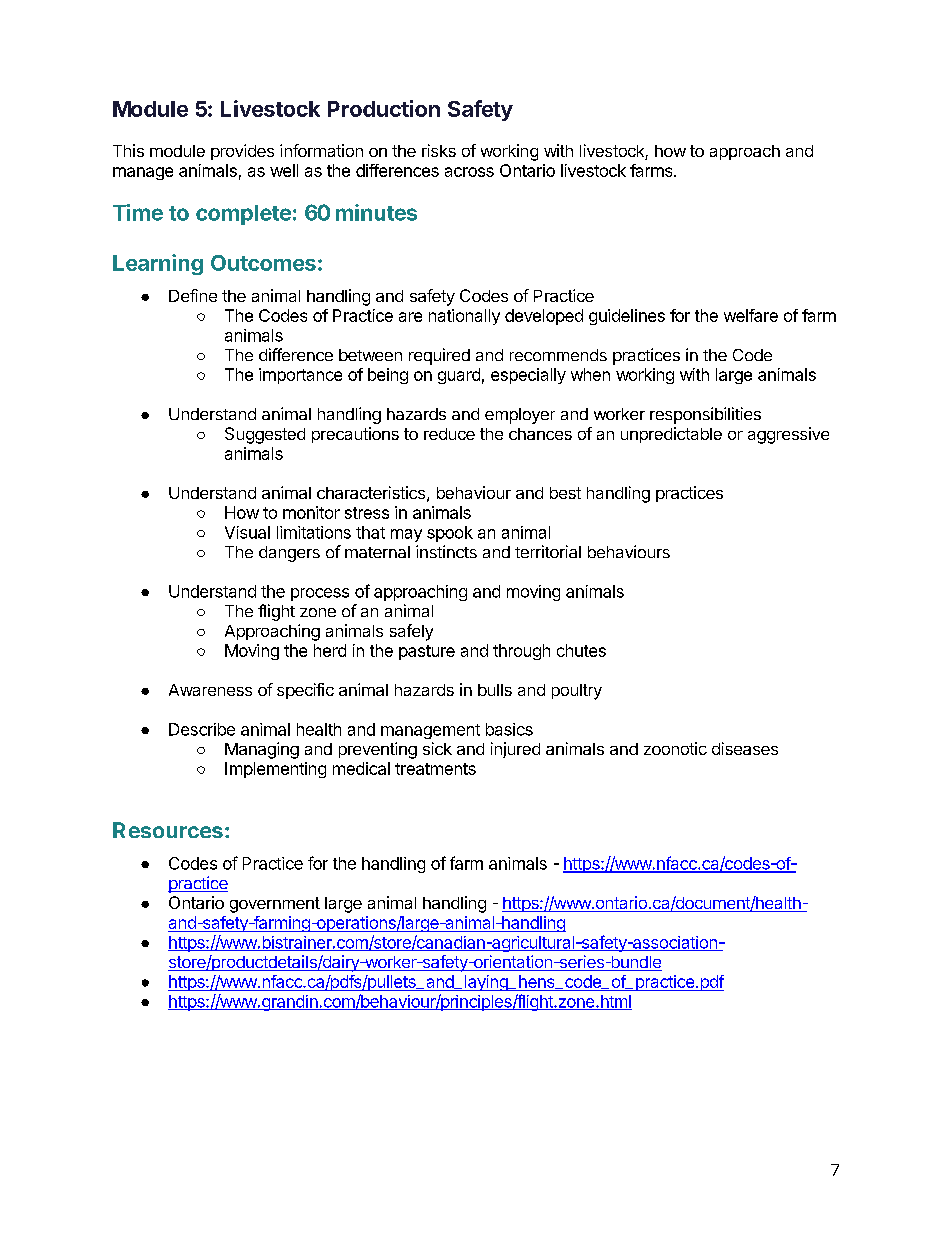 Image resolution: width=952 pixels, height=1233 pixels. I want to click on importance, so click(300, 376).
